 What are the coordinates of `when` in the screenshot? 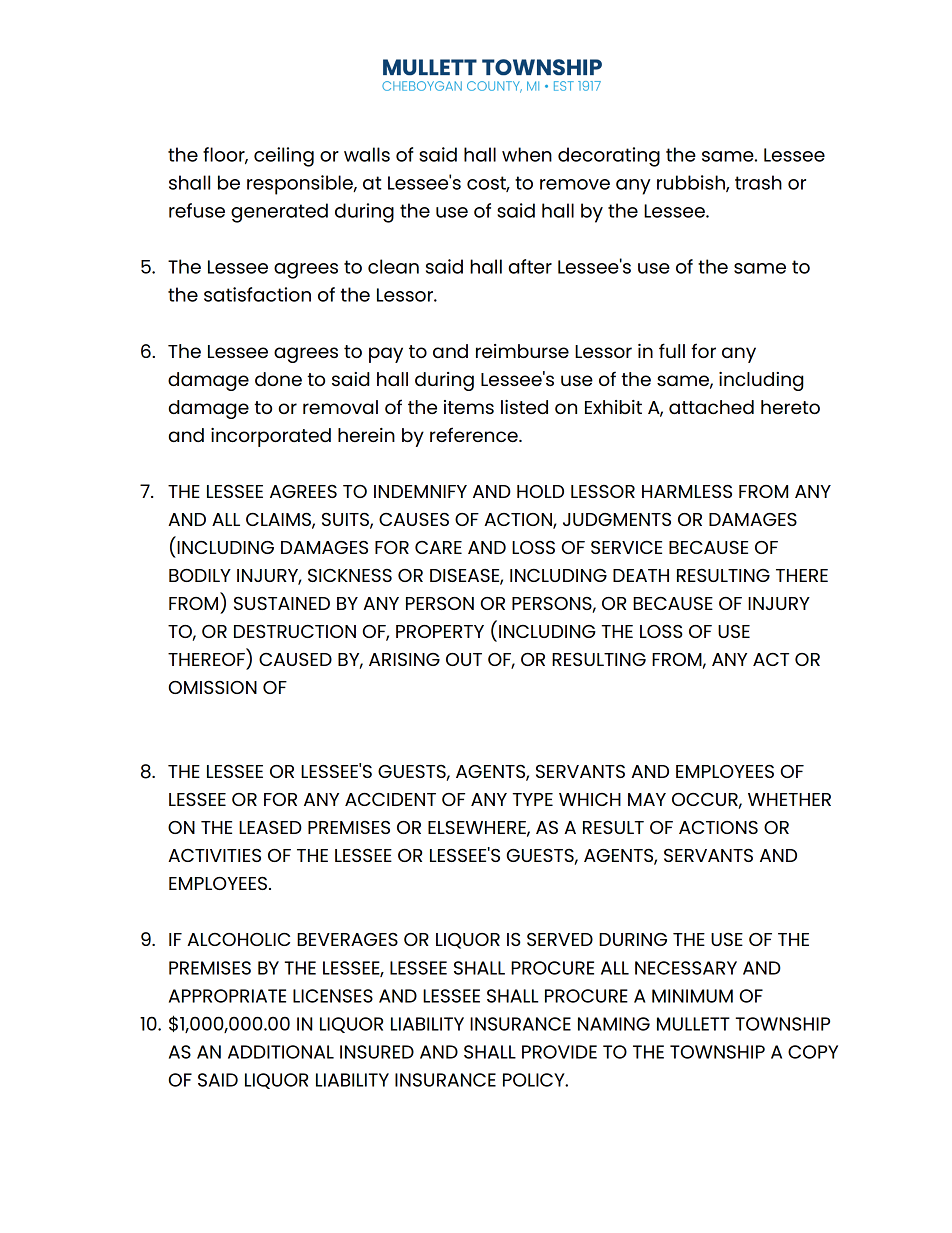 It's located at (527, 154).
